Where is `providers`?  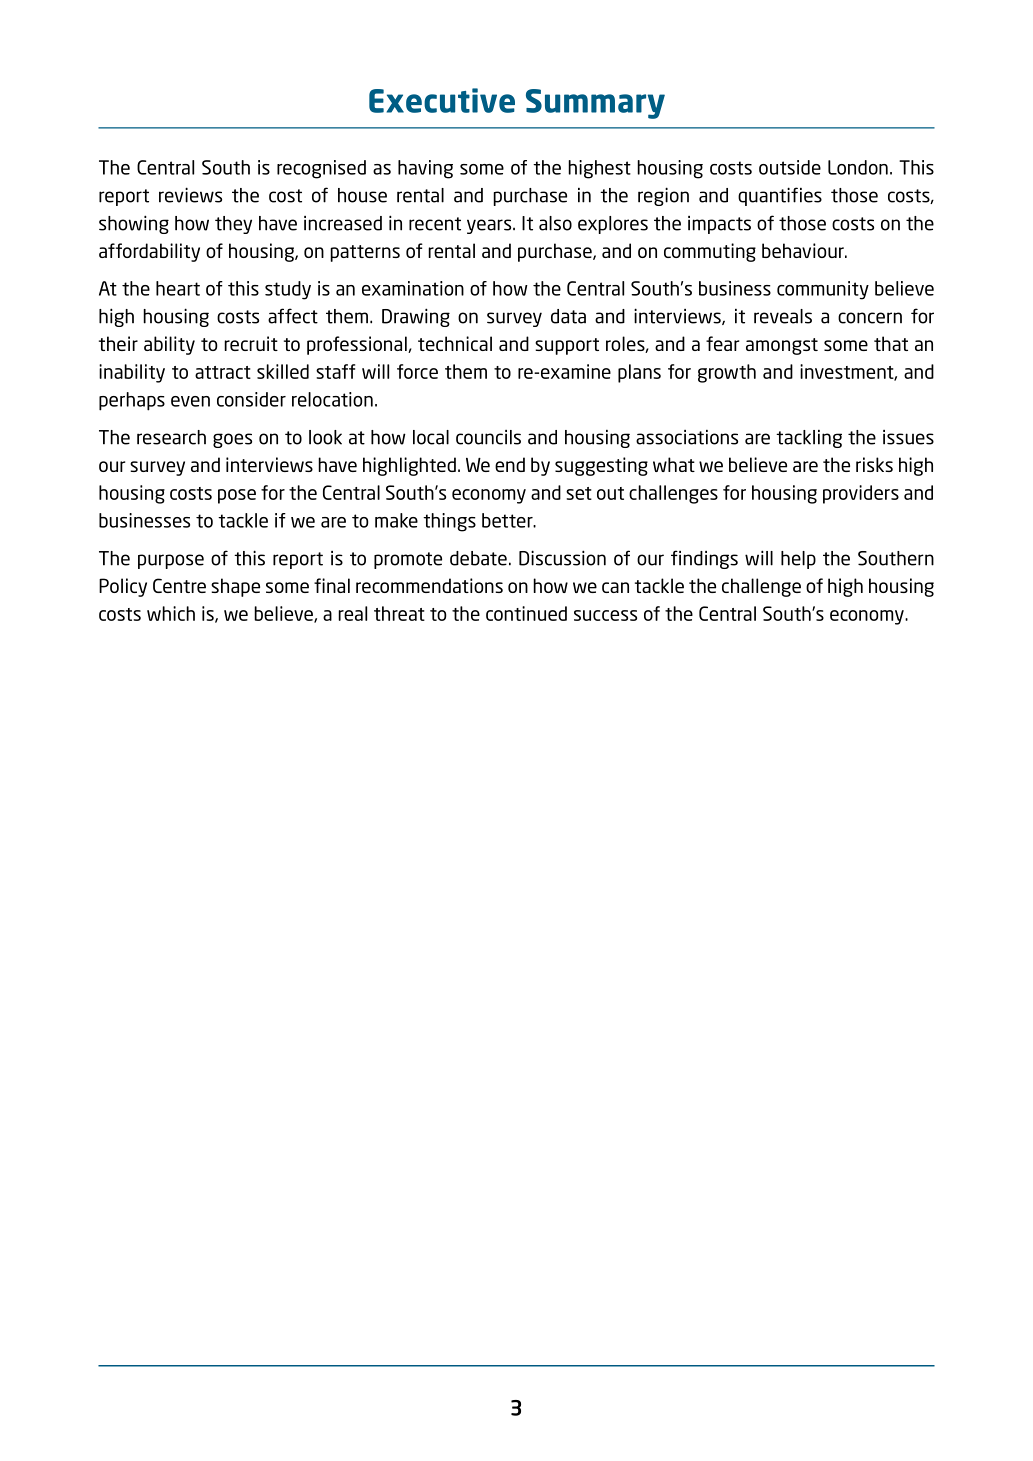 providers is located at coordinates (861, 494).
